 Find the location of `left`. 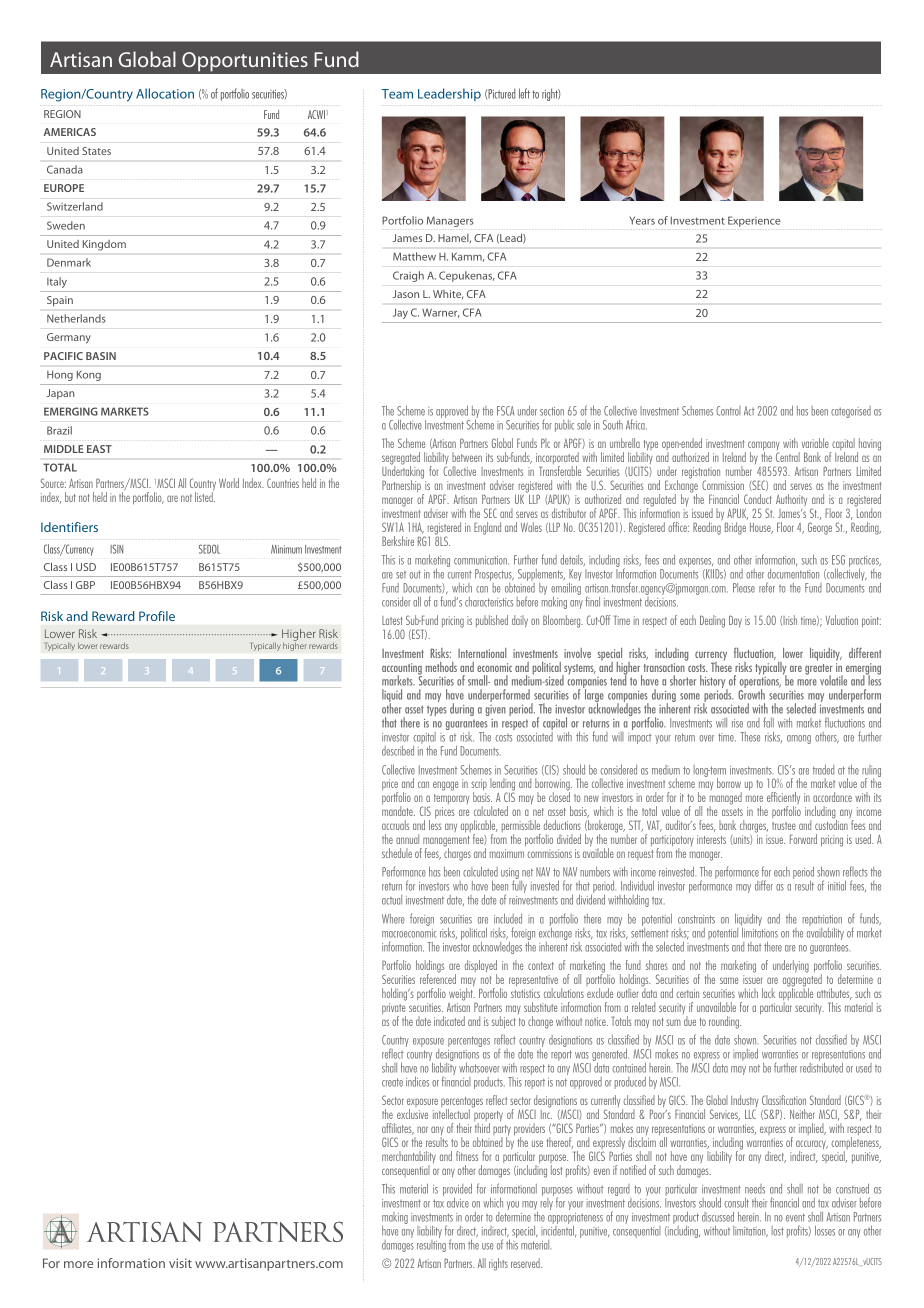

left is located at coordinates (524, 93).
